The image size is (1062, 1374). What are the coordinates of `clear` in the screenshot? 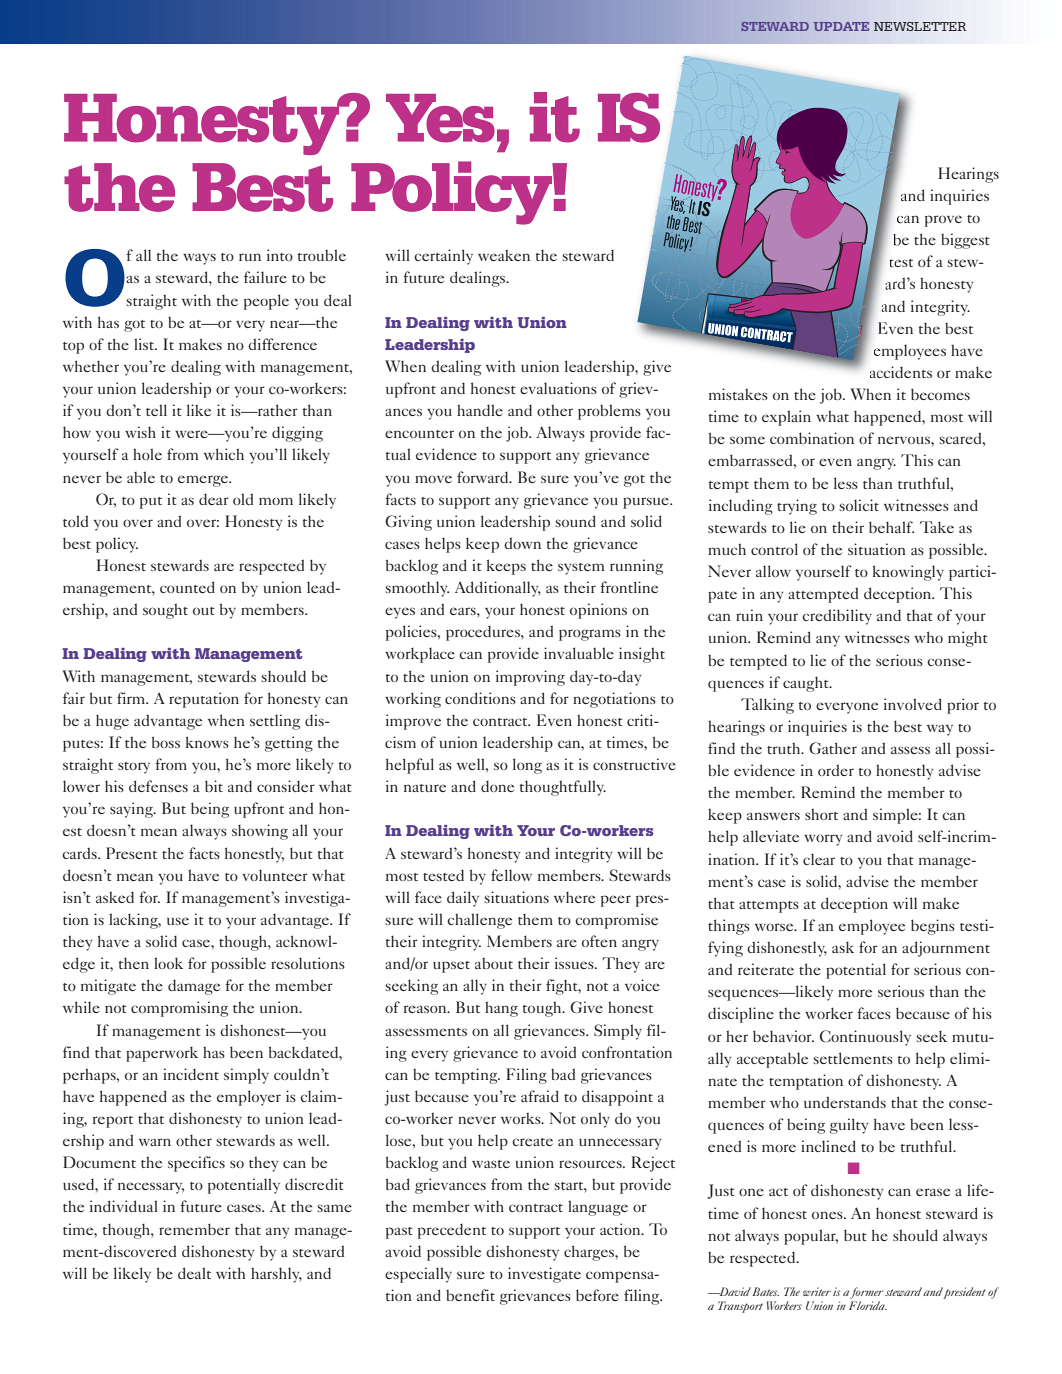 It's located at (819, 859).
